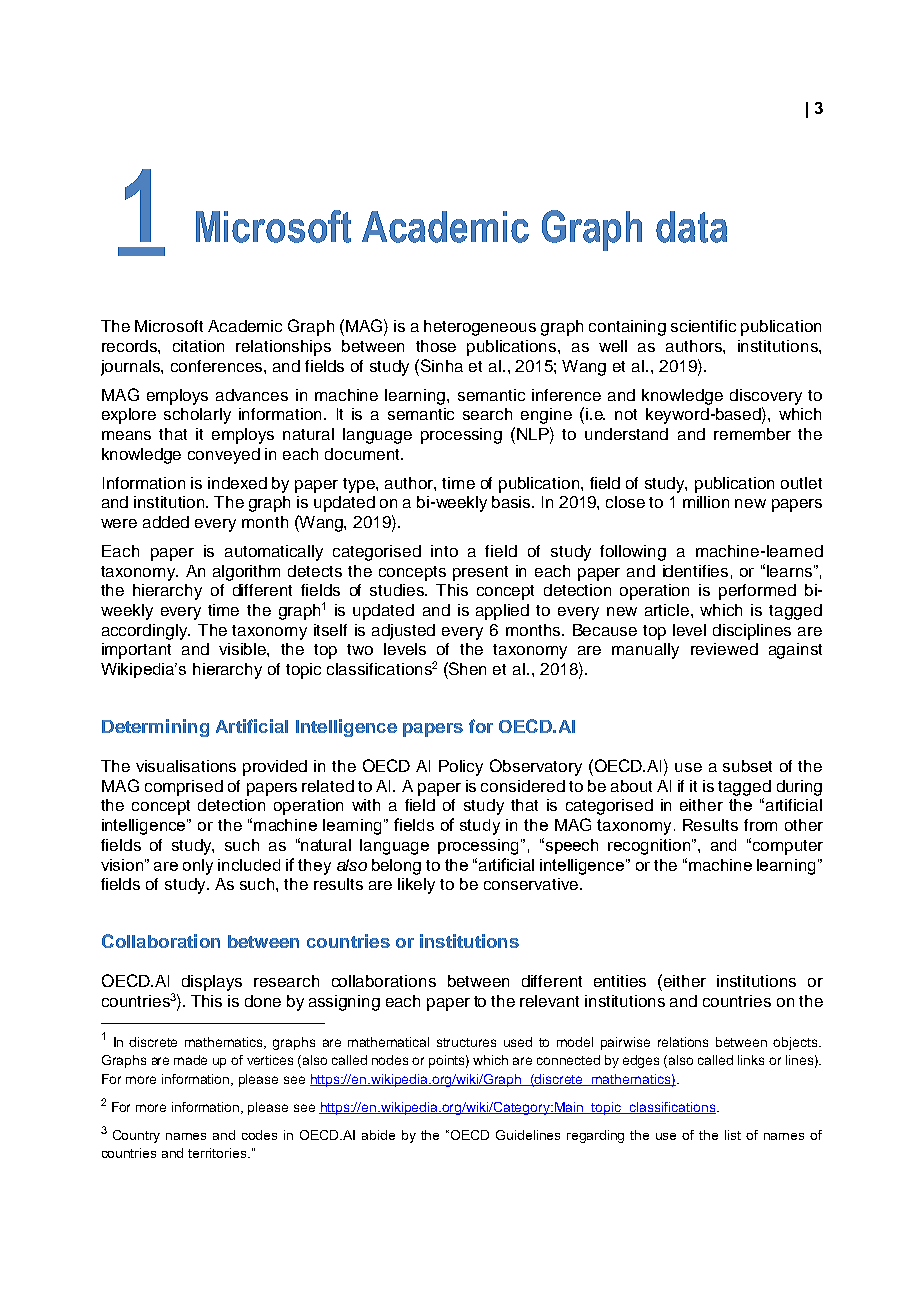 The image size is (924, 1308). Describe the element at coordinates (691, 227) in the screenshot. I see `data` at that location.
